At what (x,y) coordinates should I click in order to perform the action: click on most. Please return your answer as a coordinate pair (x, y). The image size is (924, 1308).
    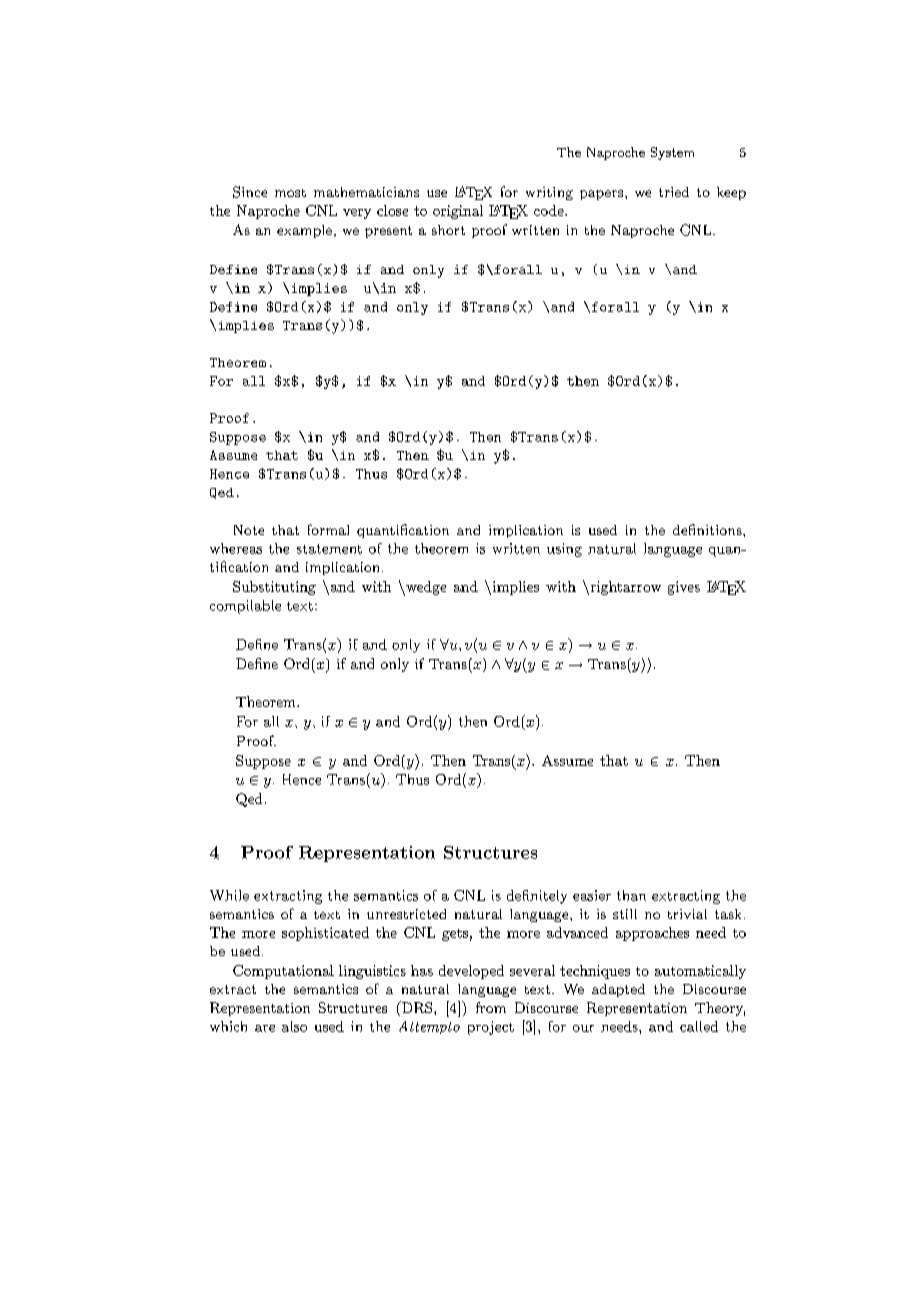
    Looking at the image, I should click on (290, 193).
